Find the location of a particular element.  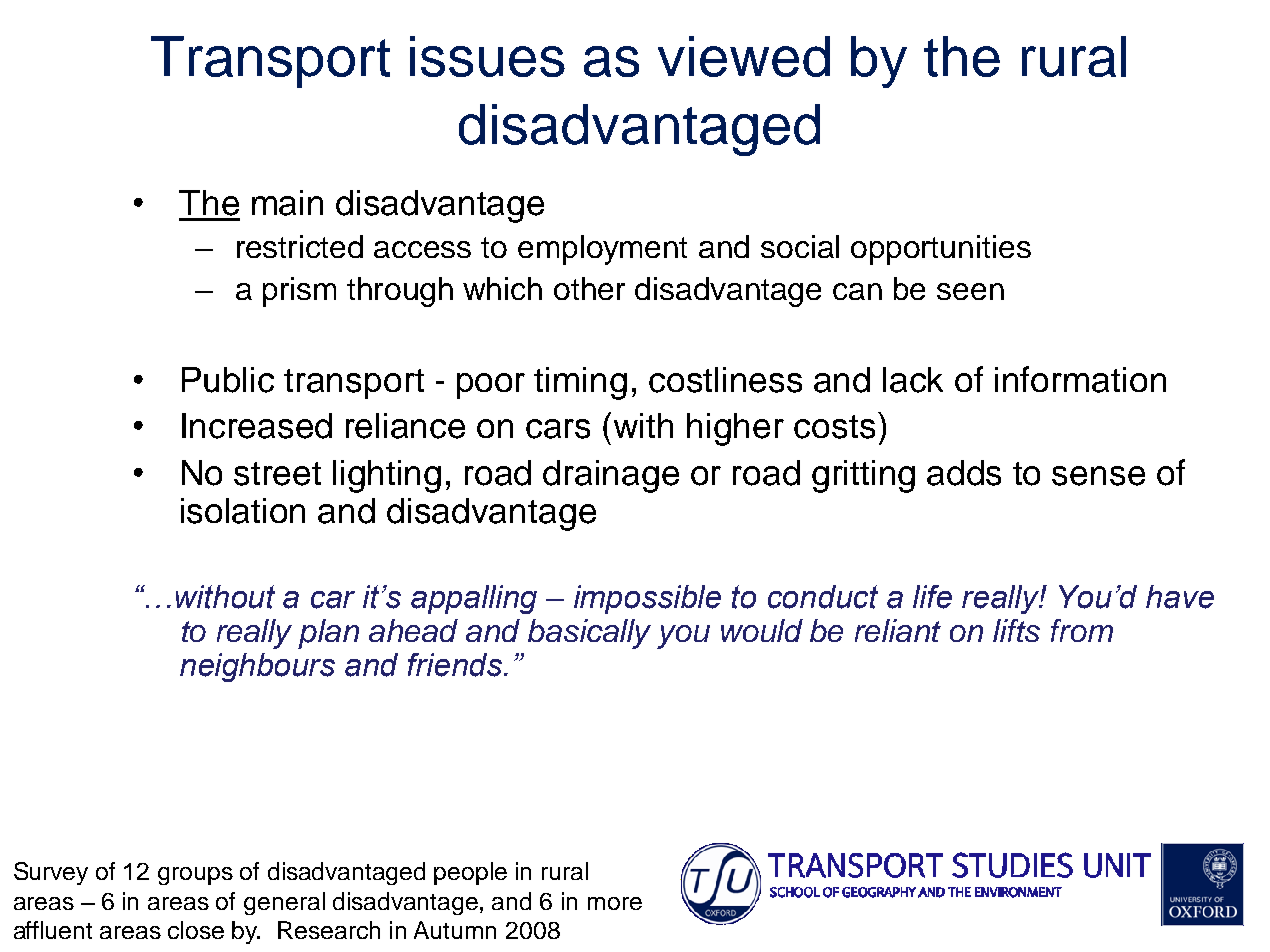

lifts is located at coordinates (1016, 630).
